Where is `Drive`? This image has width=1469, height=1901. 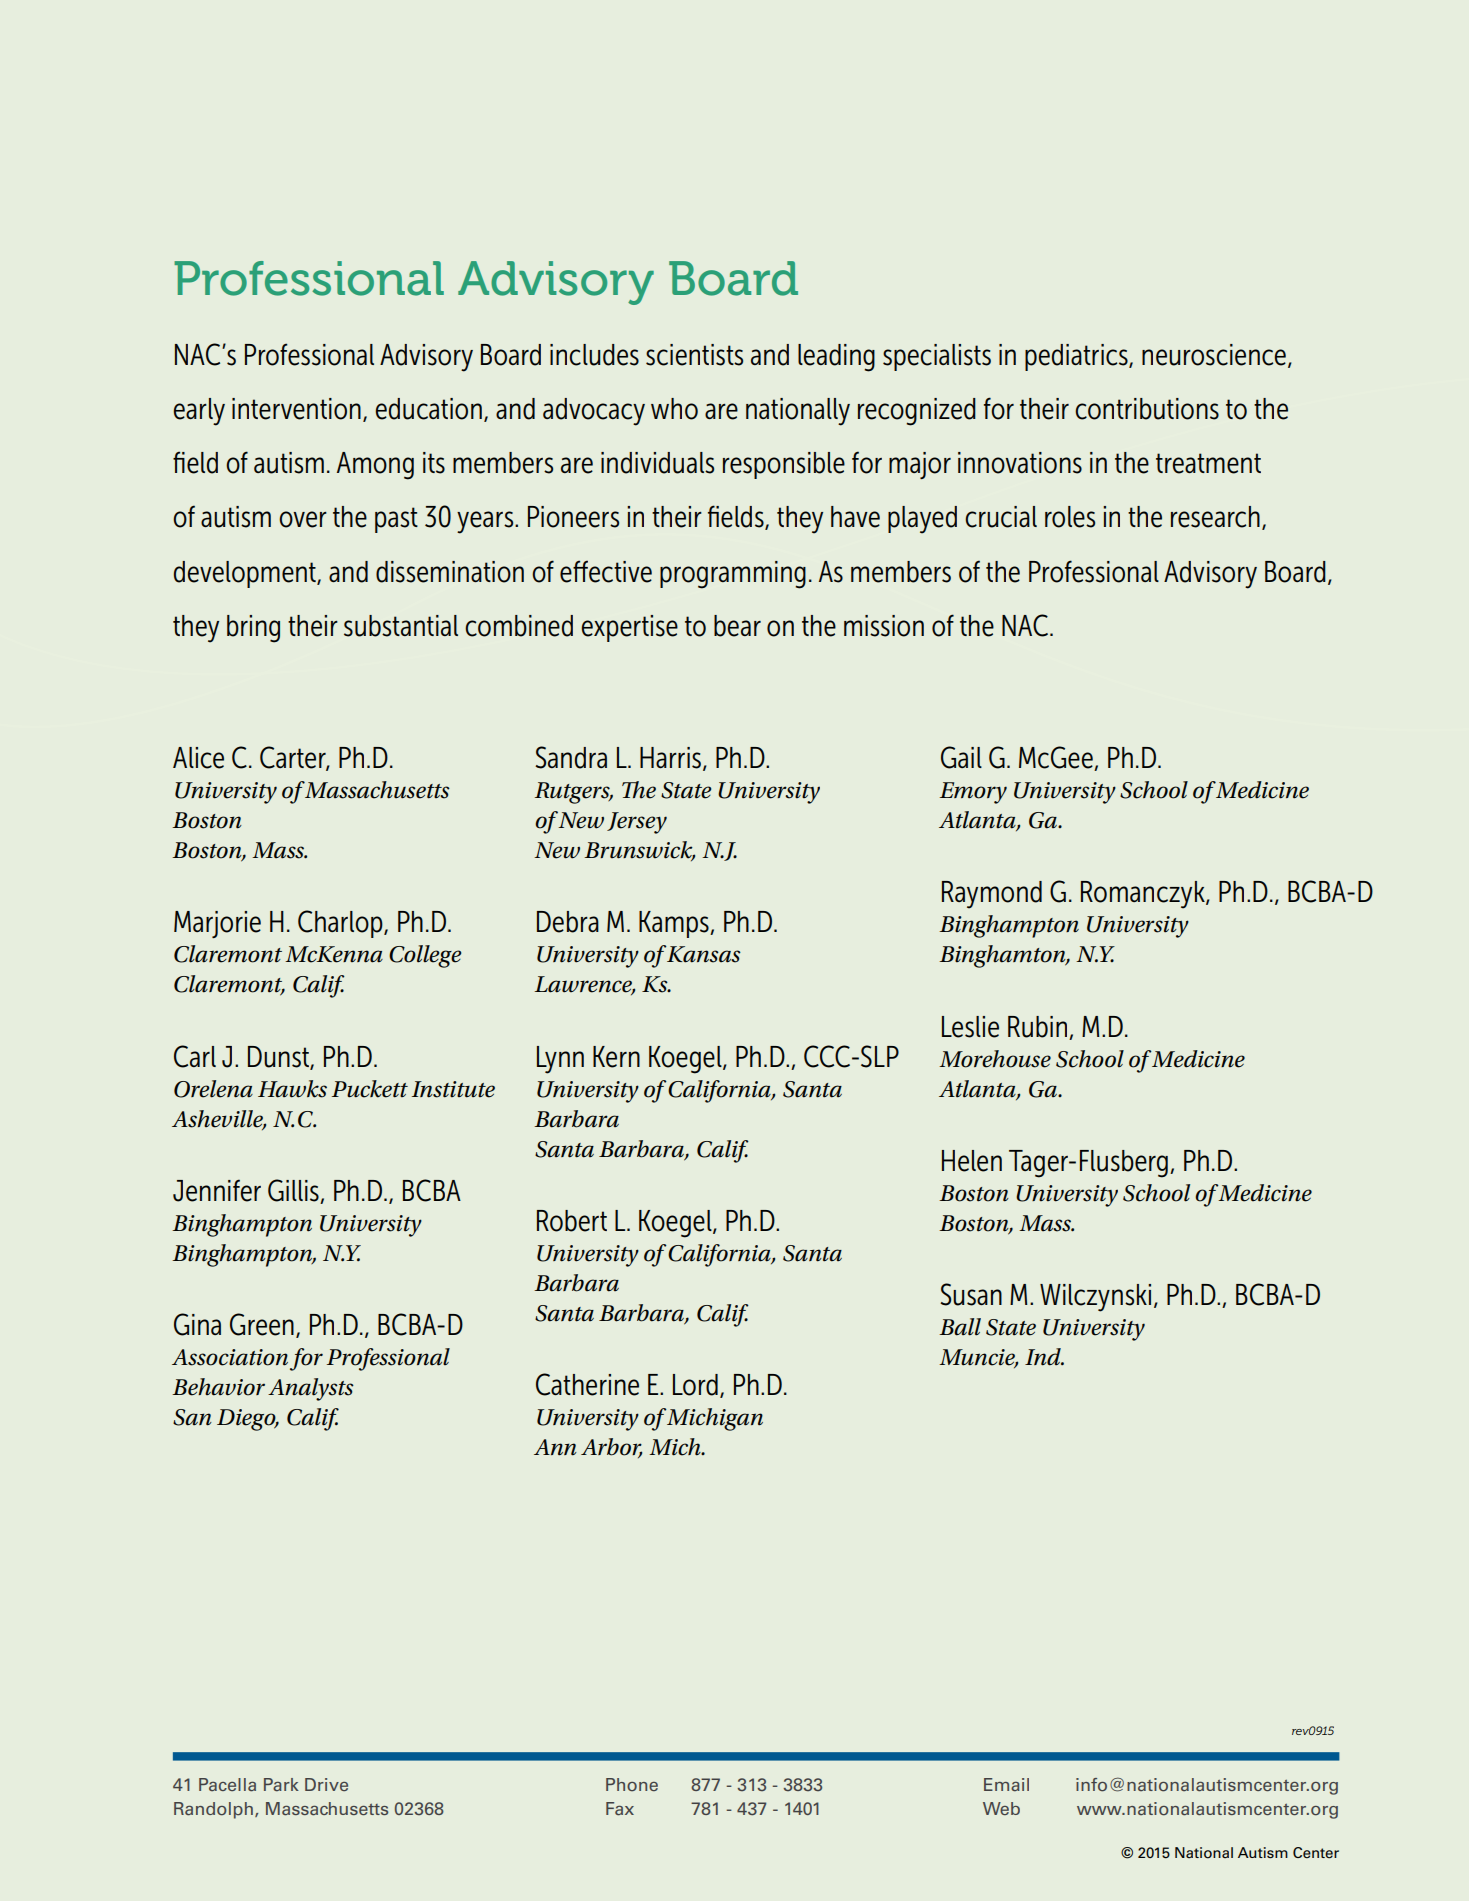 Drive is located at coordinates (326, 1784).
